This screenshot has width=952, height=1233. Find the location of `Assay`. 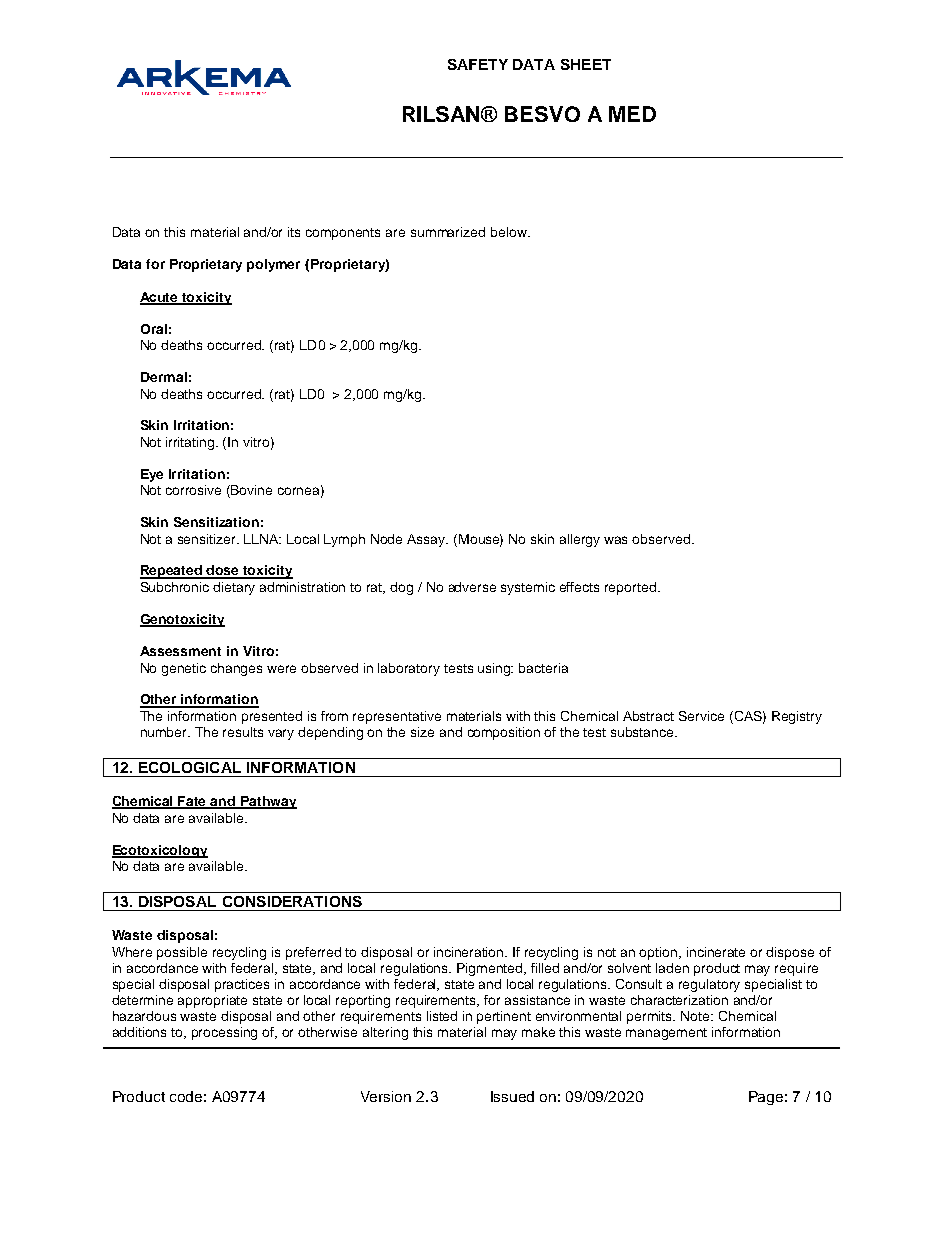

Assay is located at coordinates (427, 540).
